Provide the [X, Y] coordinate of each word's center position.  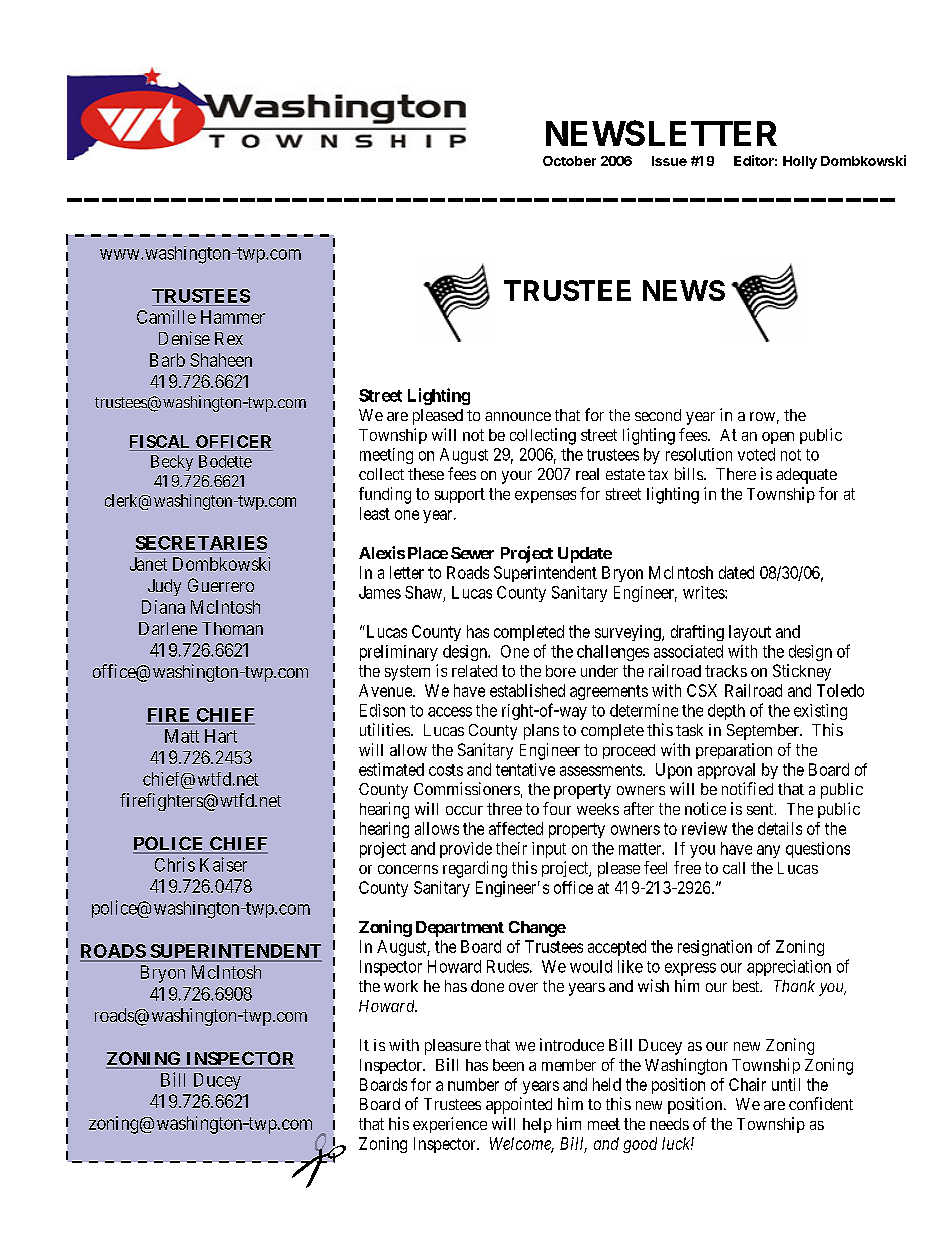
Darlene [168, 628]
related [474, 671]
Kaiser [223, 864]
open [778, 438]
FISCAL [161, 443]
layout [750, 633]
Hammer [233, 317]
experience [450, 1125]
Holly [800, 162]
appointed [519, 1105]
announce [518, 416]
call [734, 868]
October [569, 161]
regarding [475, 869]
